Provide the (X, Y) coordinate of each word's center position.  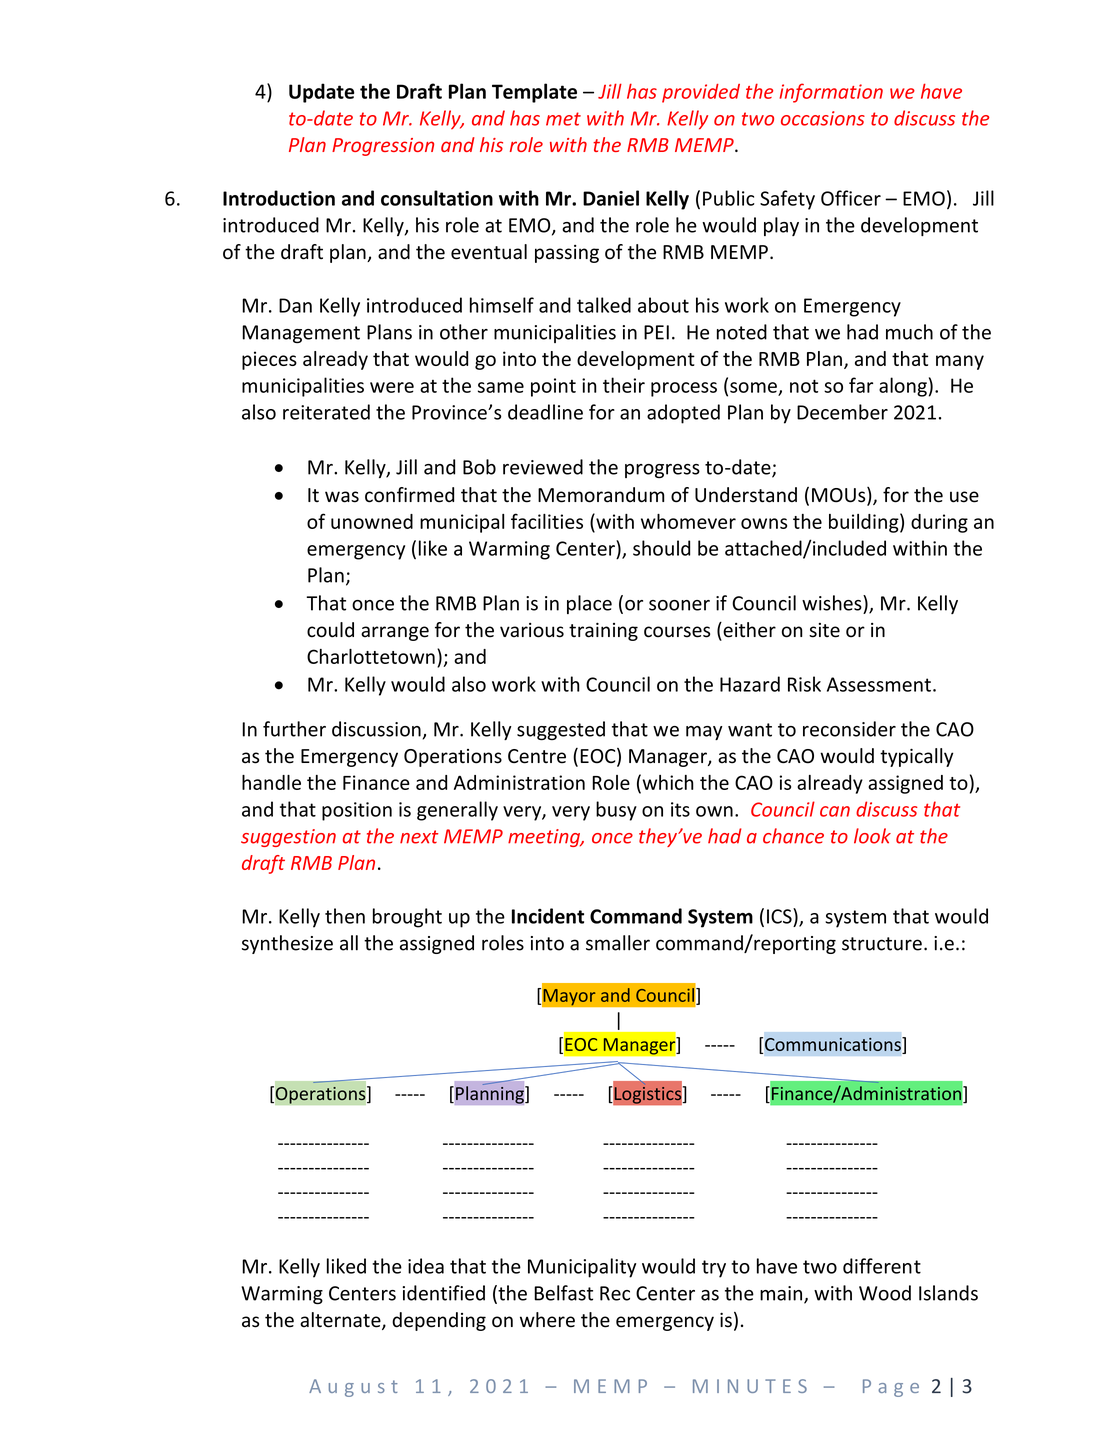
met (563, 119)
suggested (561, 730)
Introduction (279, 198)
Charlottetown (371, 656)
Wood (885, 1293)
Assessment (879, 684)
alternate (341, 1321)
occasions (823, 118)
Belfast (563, 1293)
